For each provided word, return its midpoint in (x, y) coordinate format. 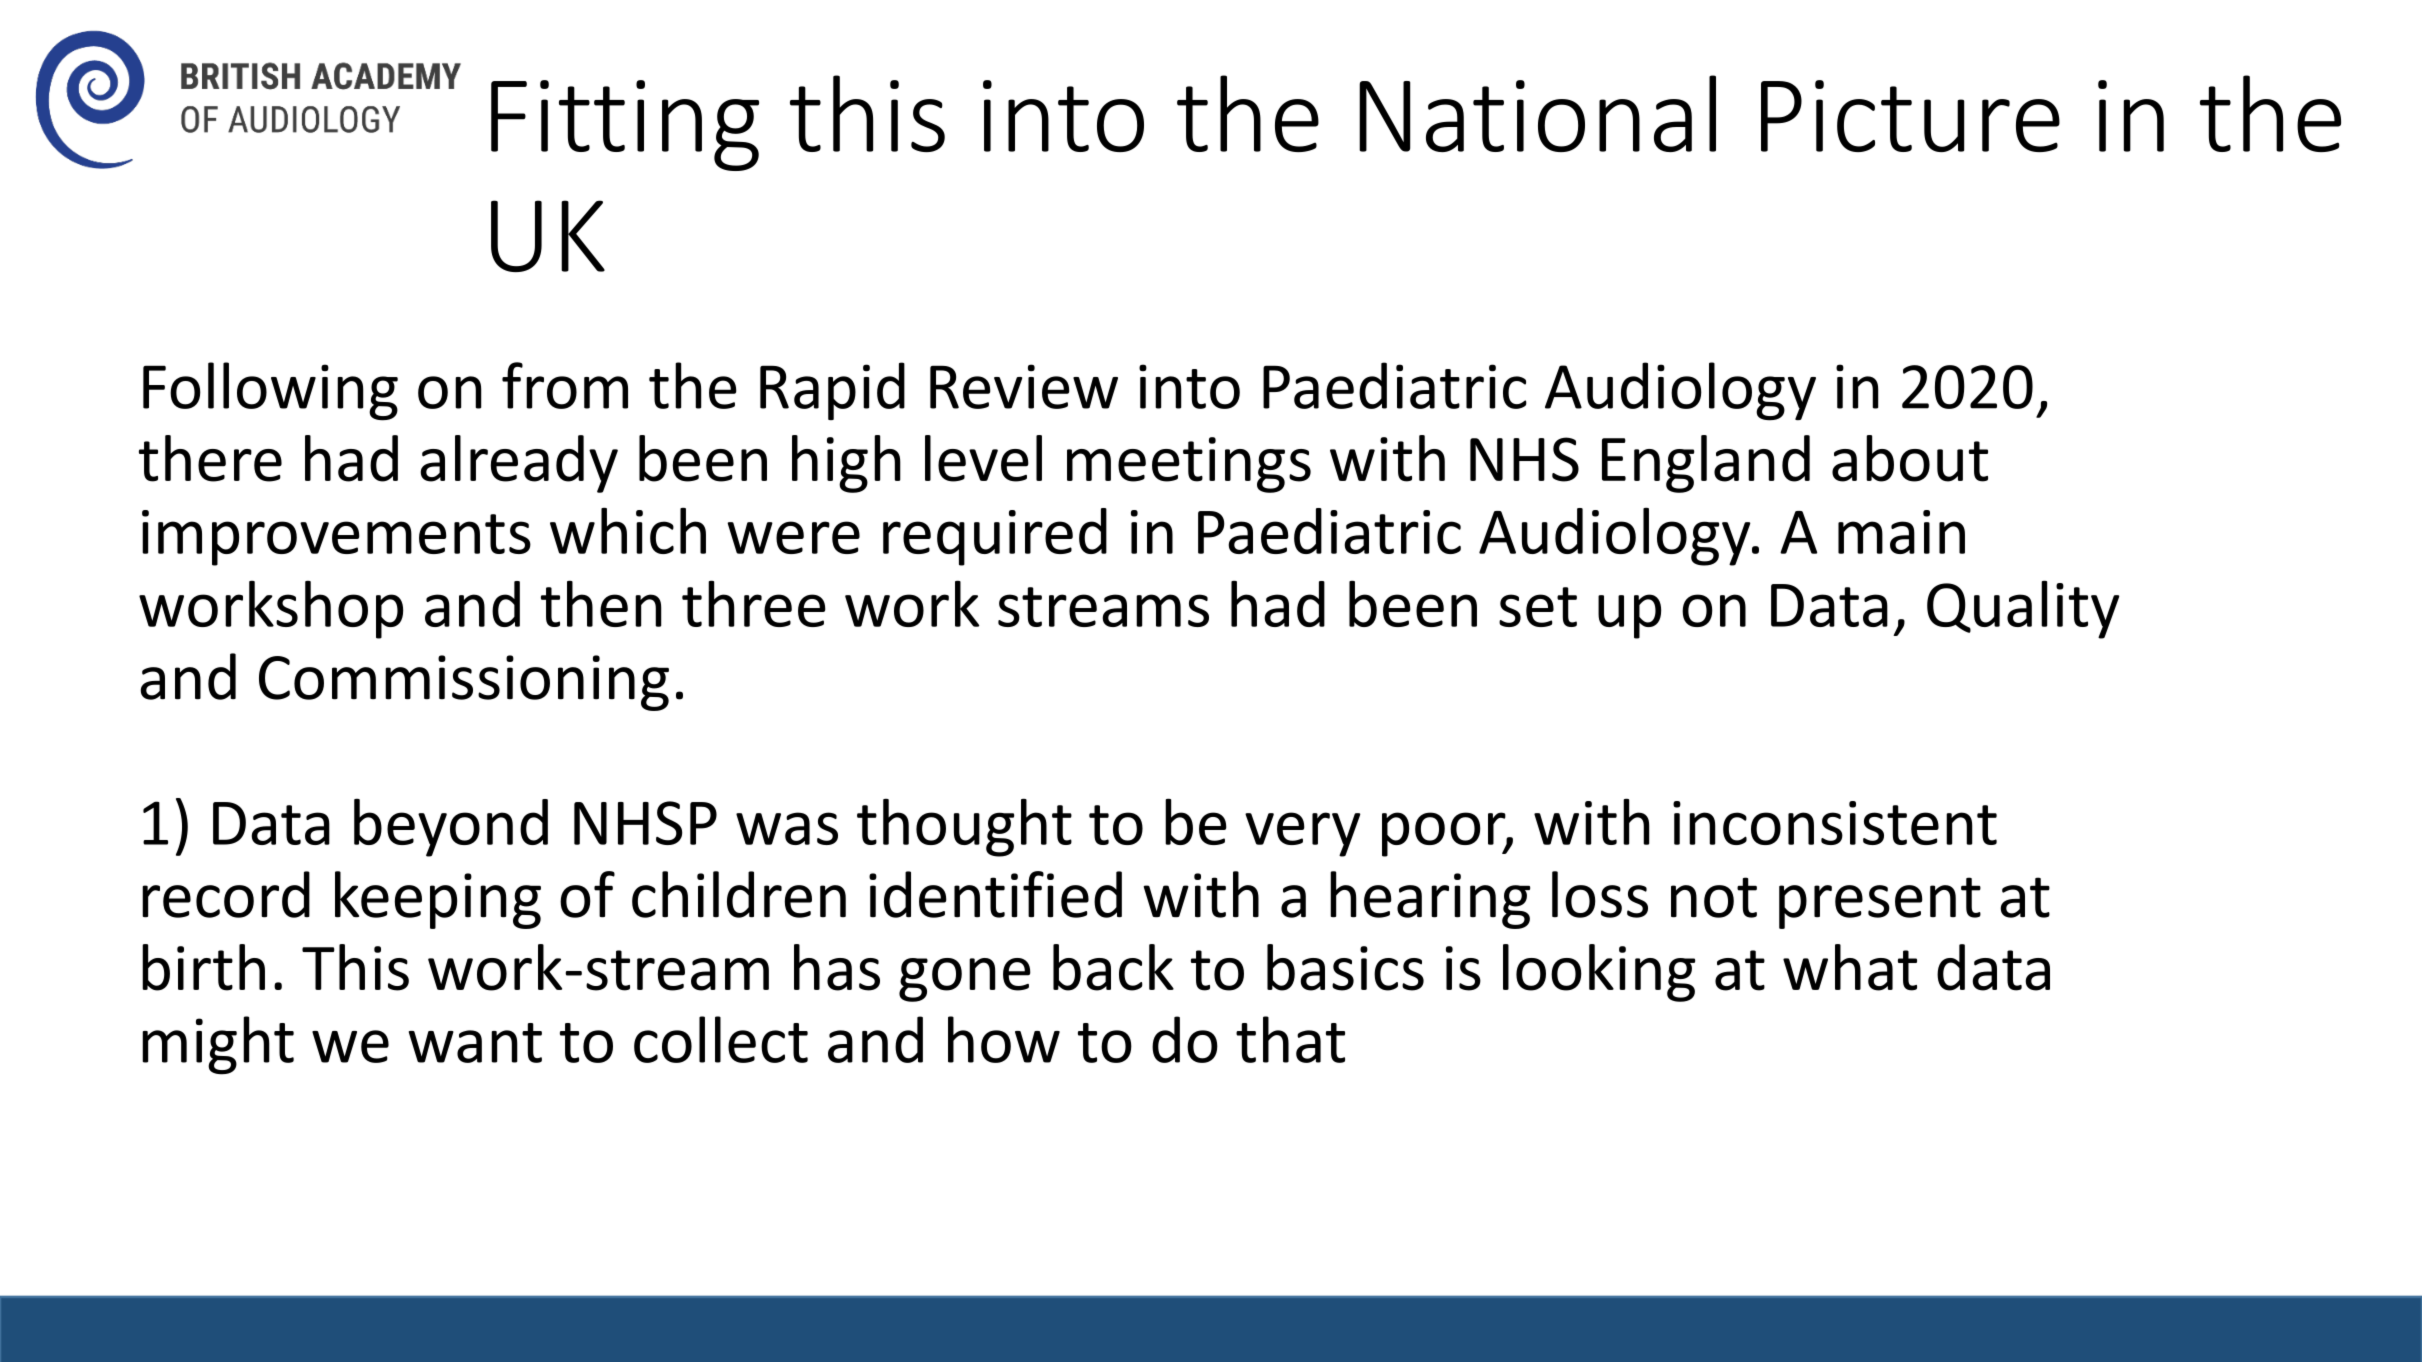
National (1537, 113)
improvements (336, 538)
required (995, 537)
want (475, 1043)
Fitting (625, 125)
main (1901, 532)
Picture (1910, 116)
